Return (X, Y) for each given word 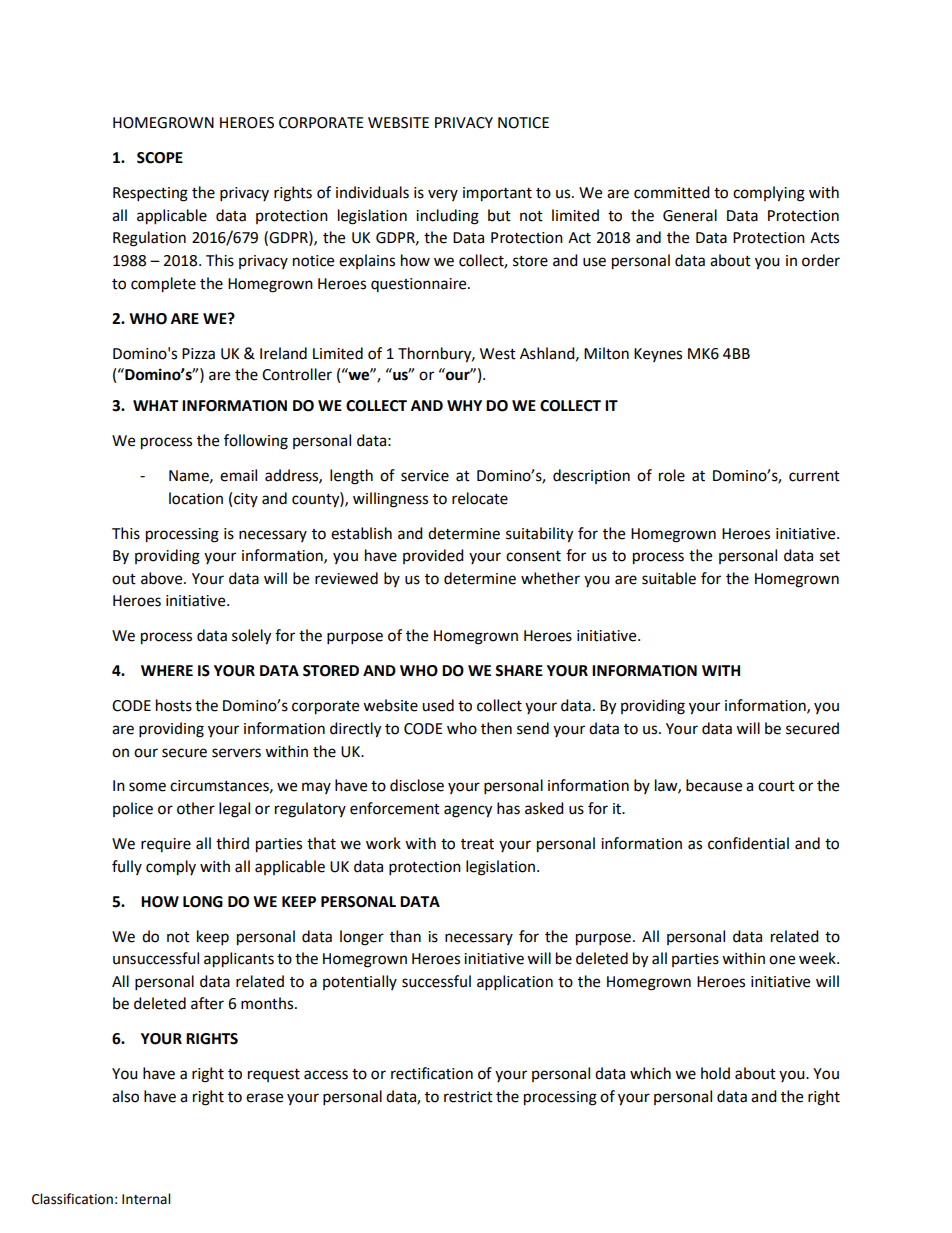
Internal (146, 1199)
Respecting (150, 194)
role (672, 475)
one (782, 960)
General (690, 215)
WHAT (155, 405)
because (714, 785)
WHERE (167, 670)
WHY (464, 405)
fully (127, 867)
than (405, 936)
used (438, 705)
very (443, 195)
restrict (468, 1097)
